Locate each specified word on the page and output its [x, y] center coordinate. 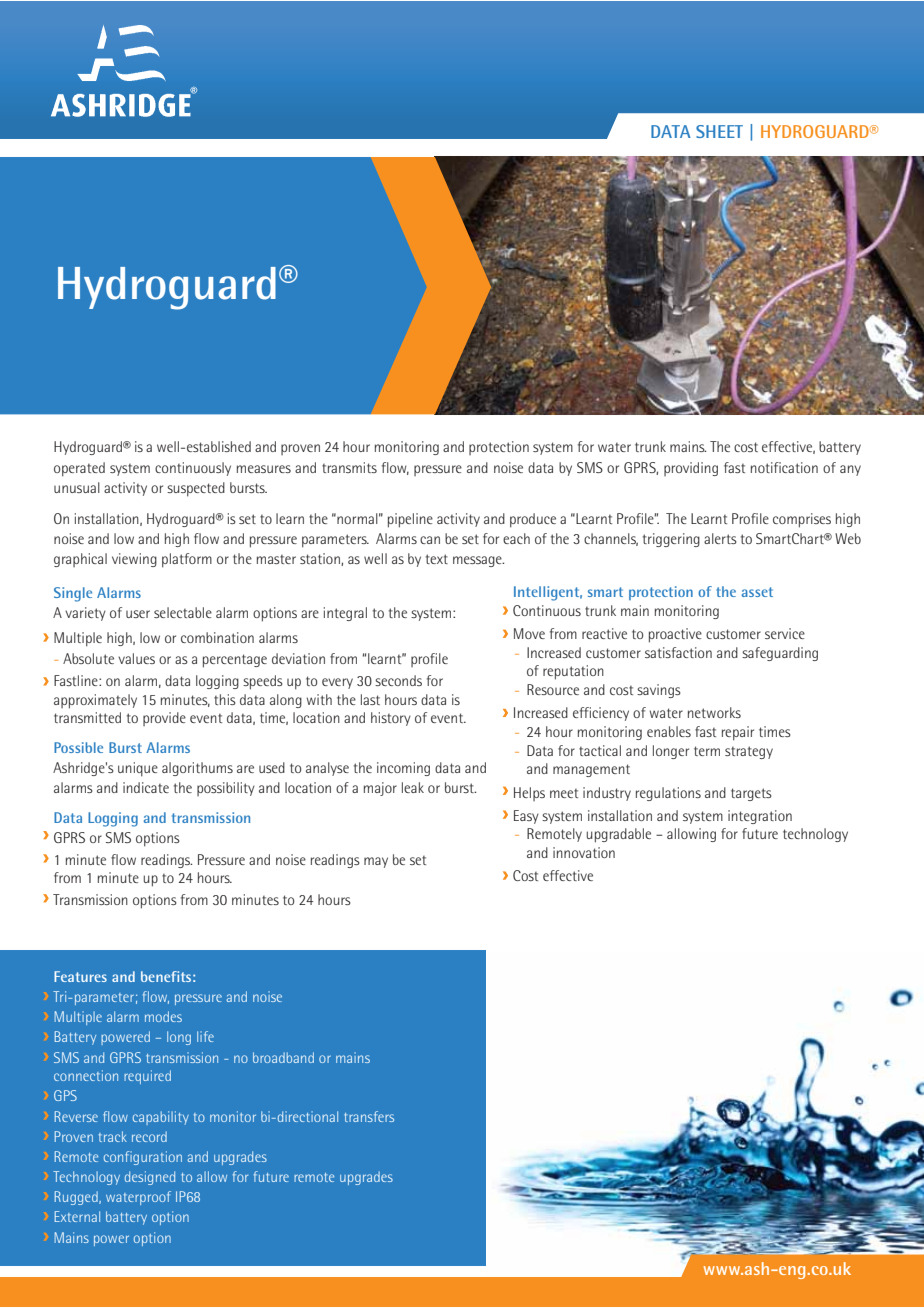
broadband [283, 1057]
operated [79, 469]
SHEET [719, 131]
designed [150, 1178]
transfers [369, 1116]
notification [784, 467]
